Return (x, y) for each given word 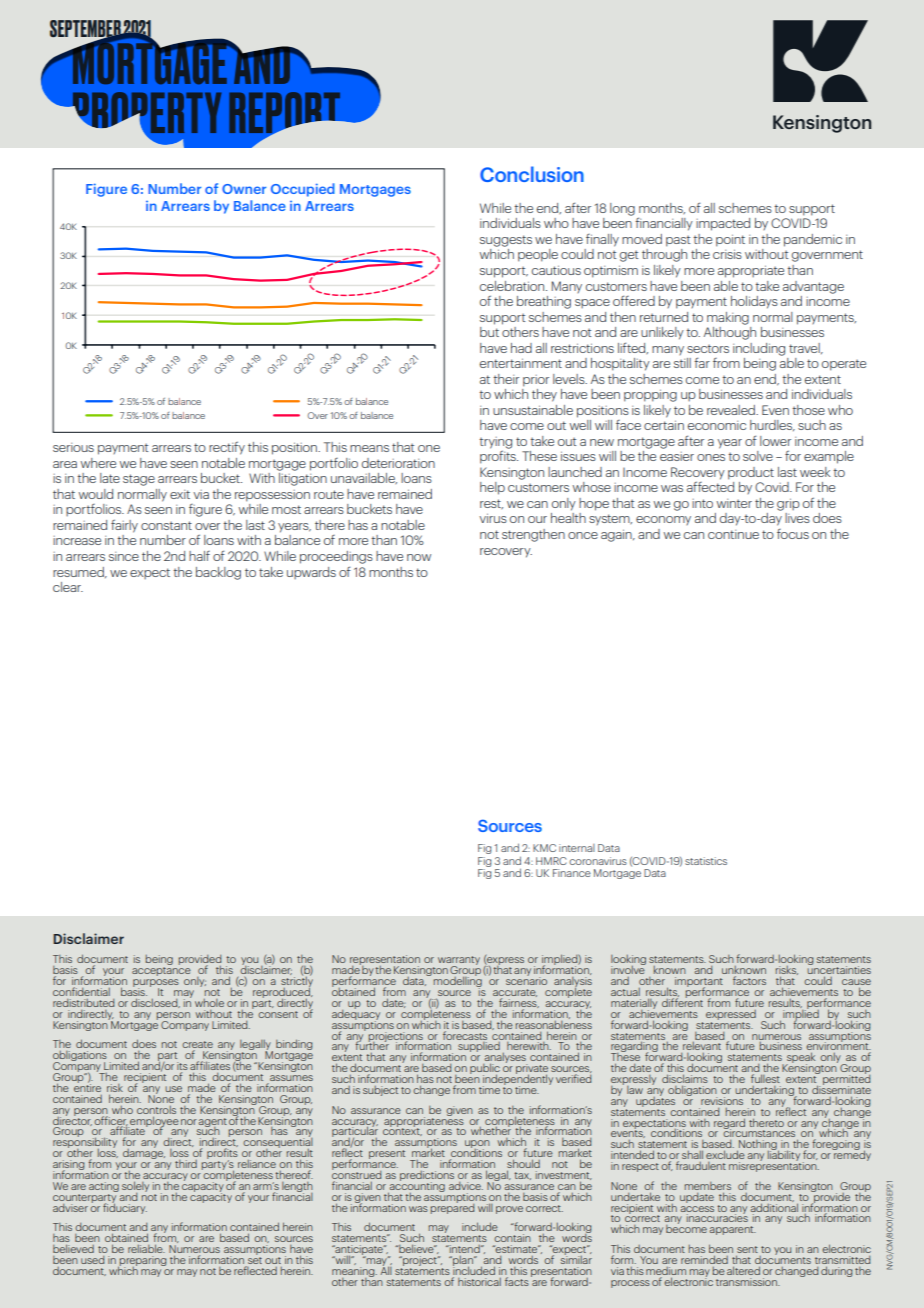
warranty (459, 962)
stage (139, 480)
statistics (706, 861)
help (492, 488)
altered (743, 1270)
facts (517, 1281)
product (751, 473)
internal (577, 848)
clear (68, 587)
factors (749, 980)
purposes (156, 984)
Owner (244, 189)
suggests (506, 241)
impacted (723, 224)
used (92, 1260)
